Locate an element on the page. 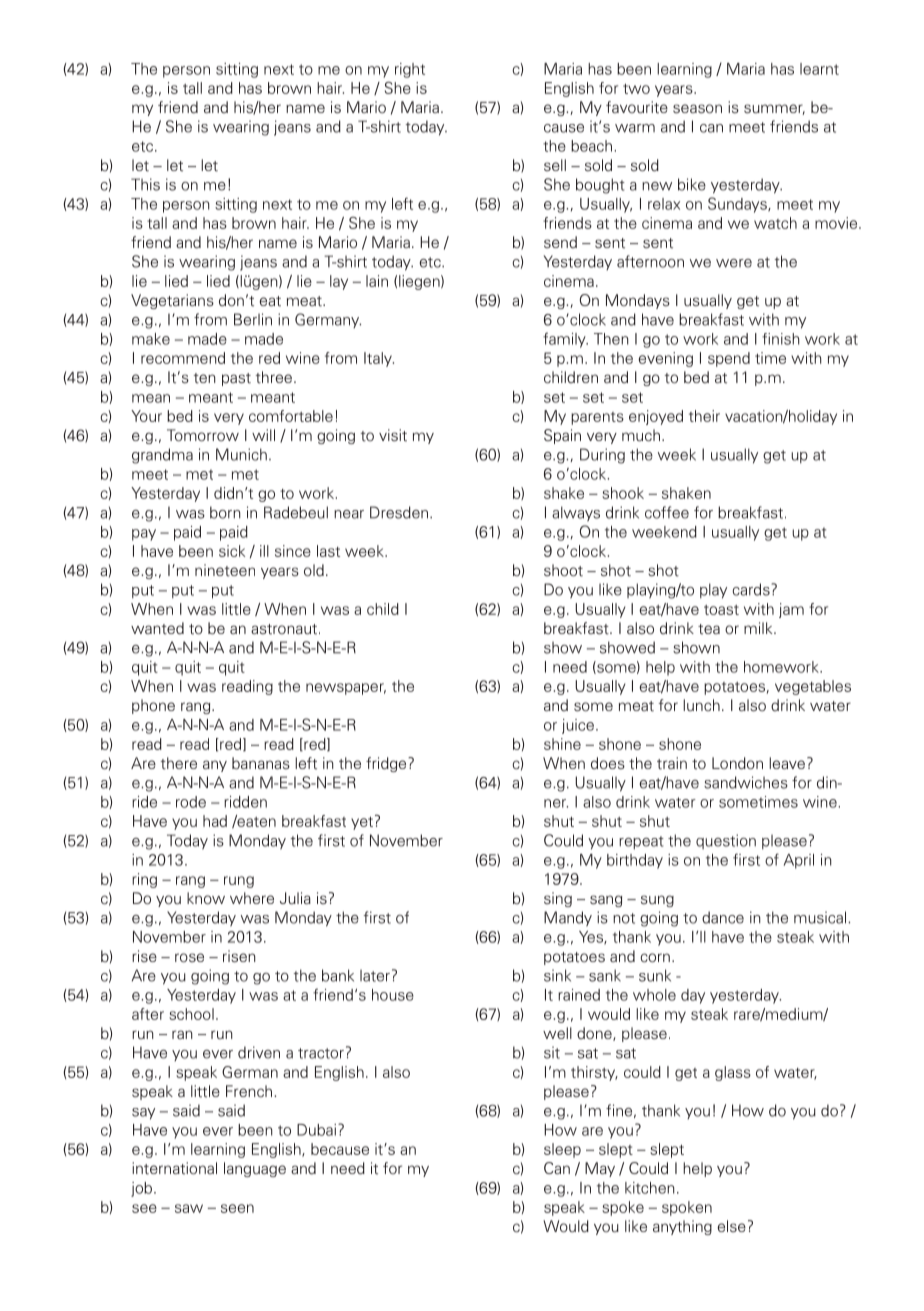 The image size is (924, 1311). summer is located at coordinates (774, 109).
